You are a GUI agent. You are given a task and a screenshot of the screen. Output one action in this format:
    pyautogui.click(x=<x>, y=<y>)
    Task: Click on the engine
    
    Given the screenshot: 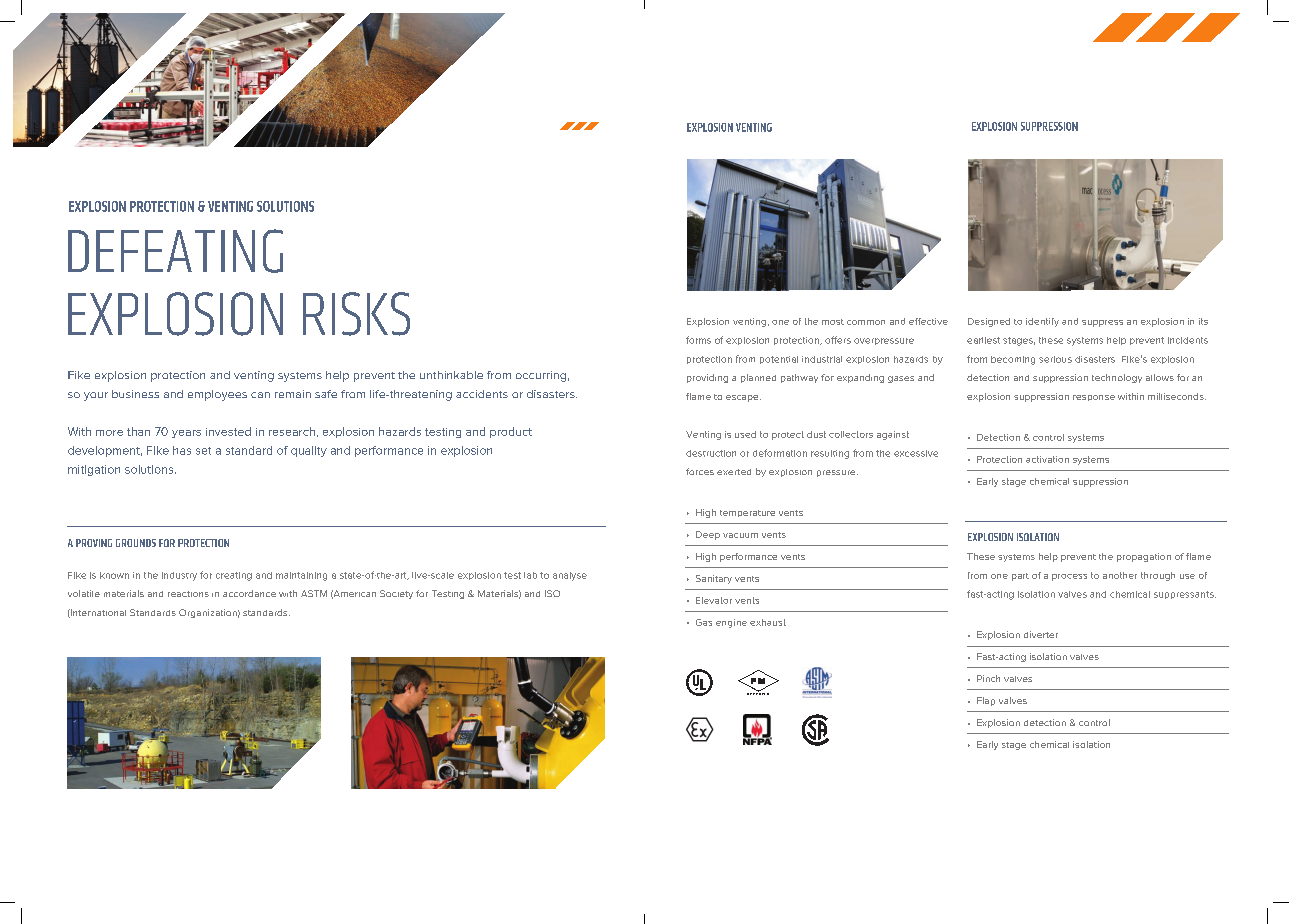 What is the action you would take?
    pyautogui.click(x=731, y=623)
